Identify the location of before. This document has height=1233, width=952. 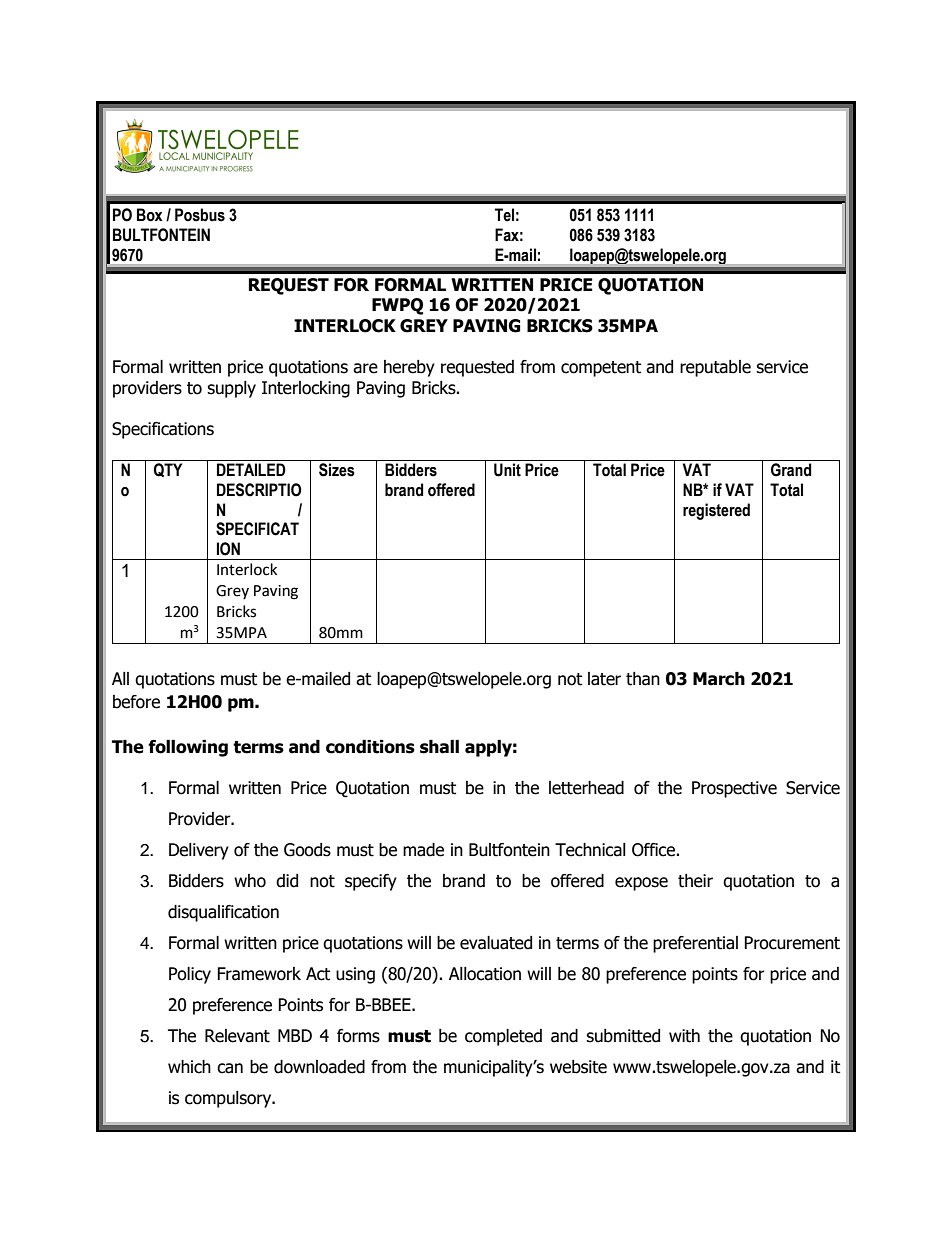
(136, 702).
